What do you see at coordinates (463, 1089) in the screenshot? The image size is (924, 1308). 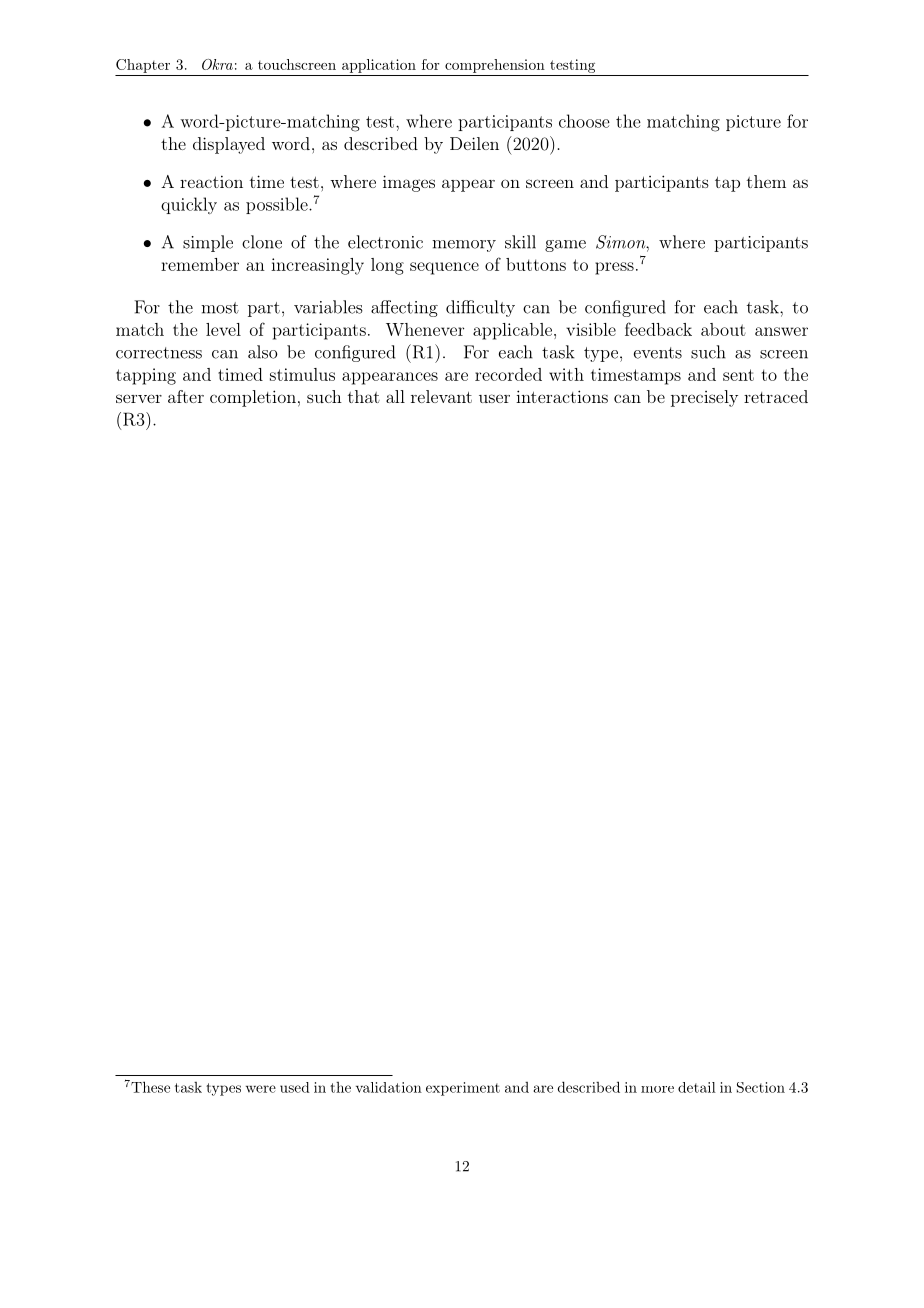 I see `experiment` at bounding box center [463, 1089].
